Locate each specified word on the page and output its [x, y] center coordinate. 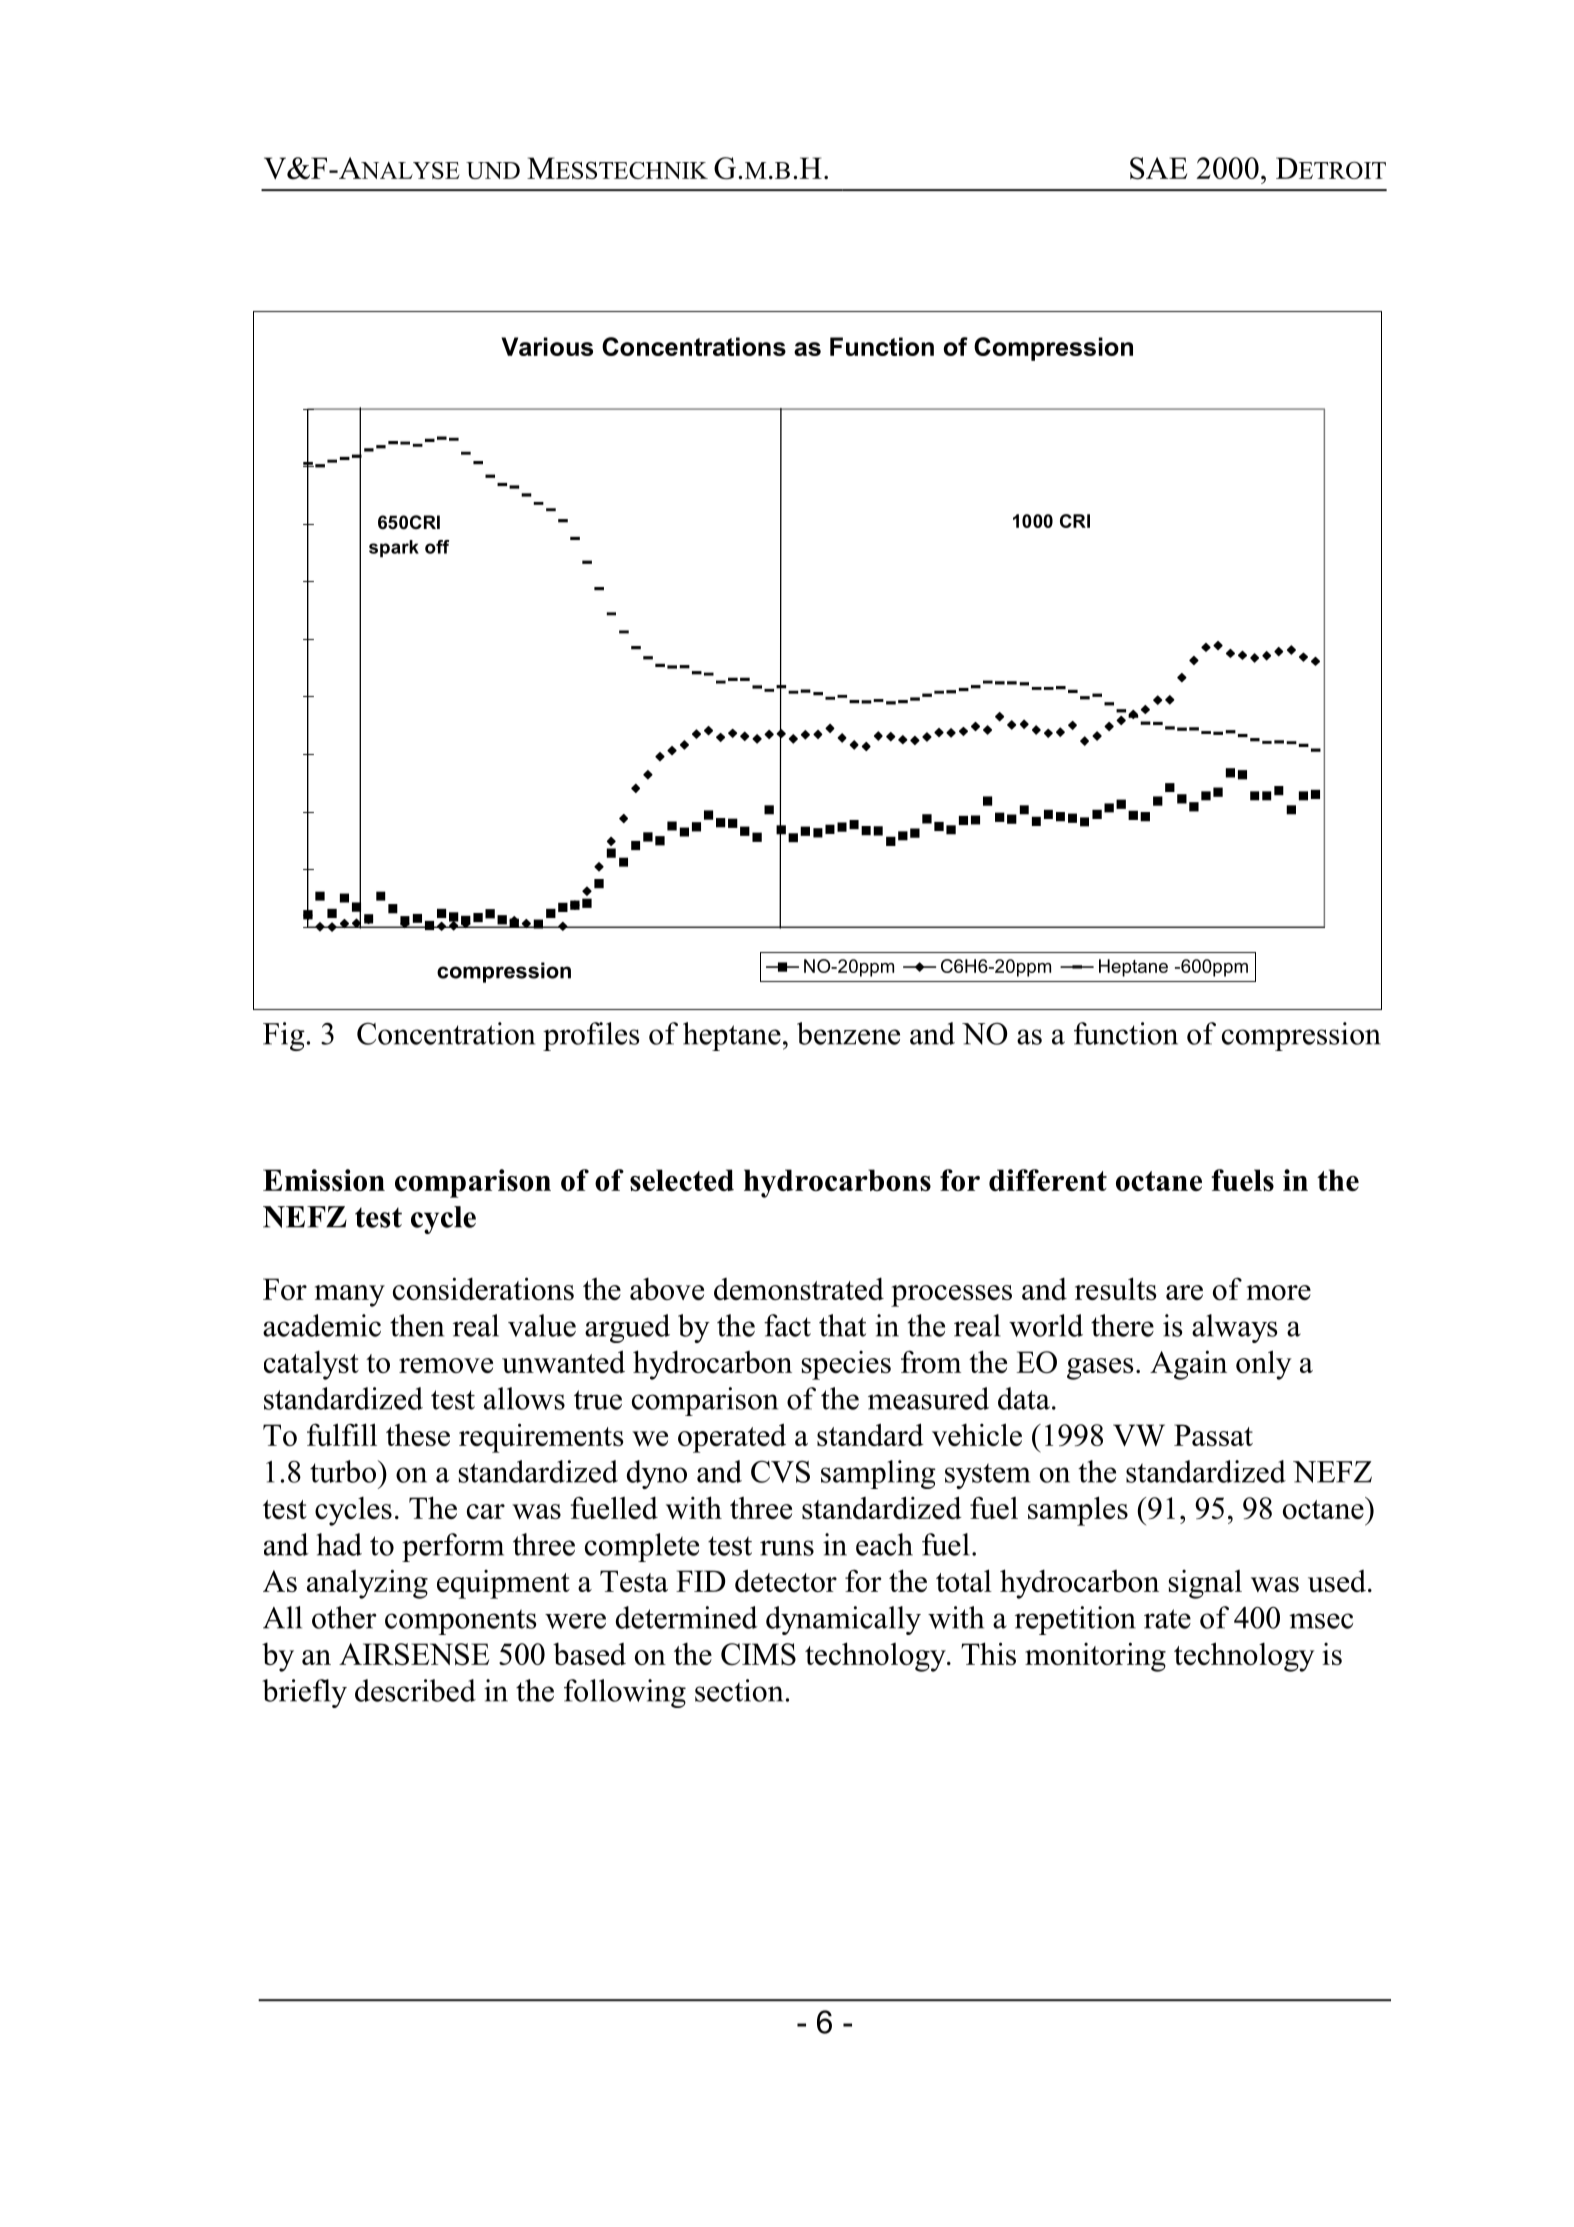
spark [394, 548]
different [1048, 1180]
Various [547, 346]
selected [682, 1180]
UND [493, 170]
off [437, 547]
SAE [1158, 168]
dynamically [843, 1620]
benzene [848, 1033]
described [415, 1690]
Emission [324, 1180]
